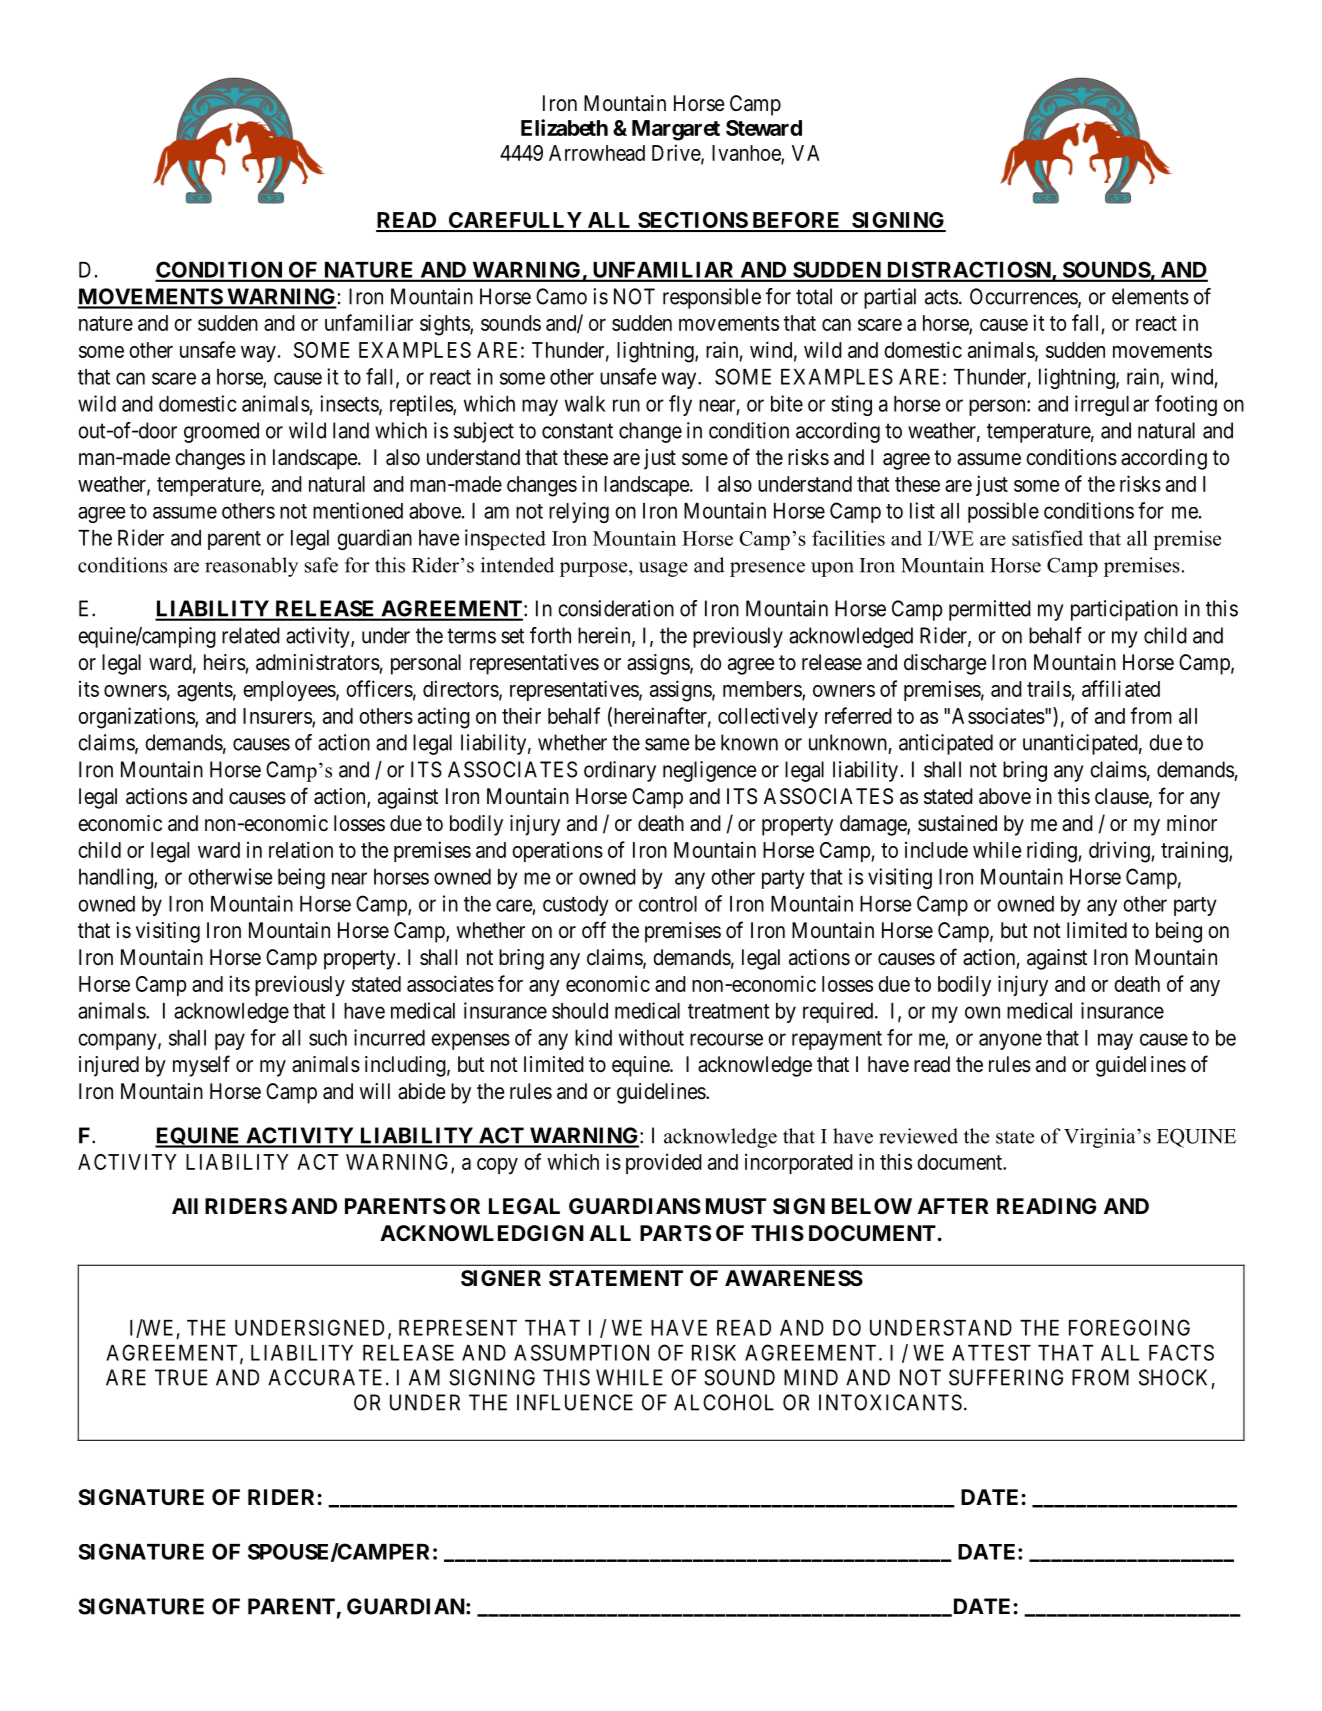 This screenshot has height=1711, width=1322. I want to click on TRUE, so click(181, 1377).
